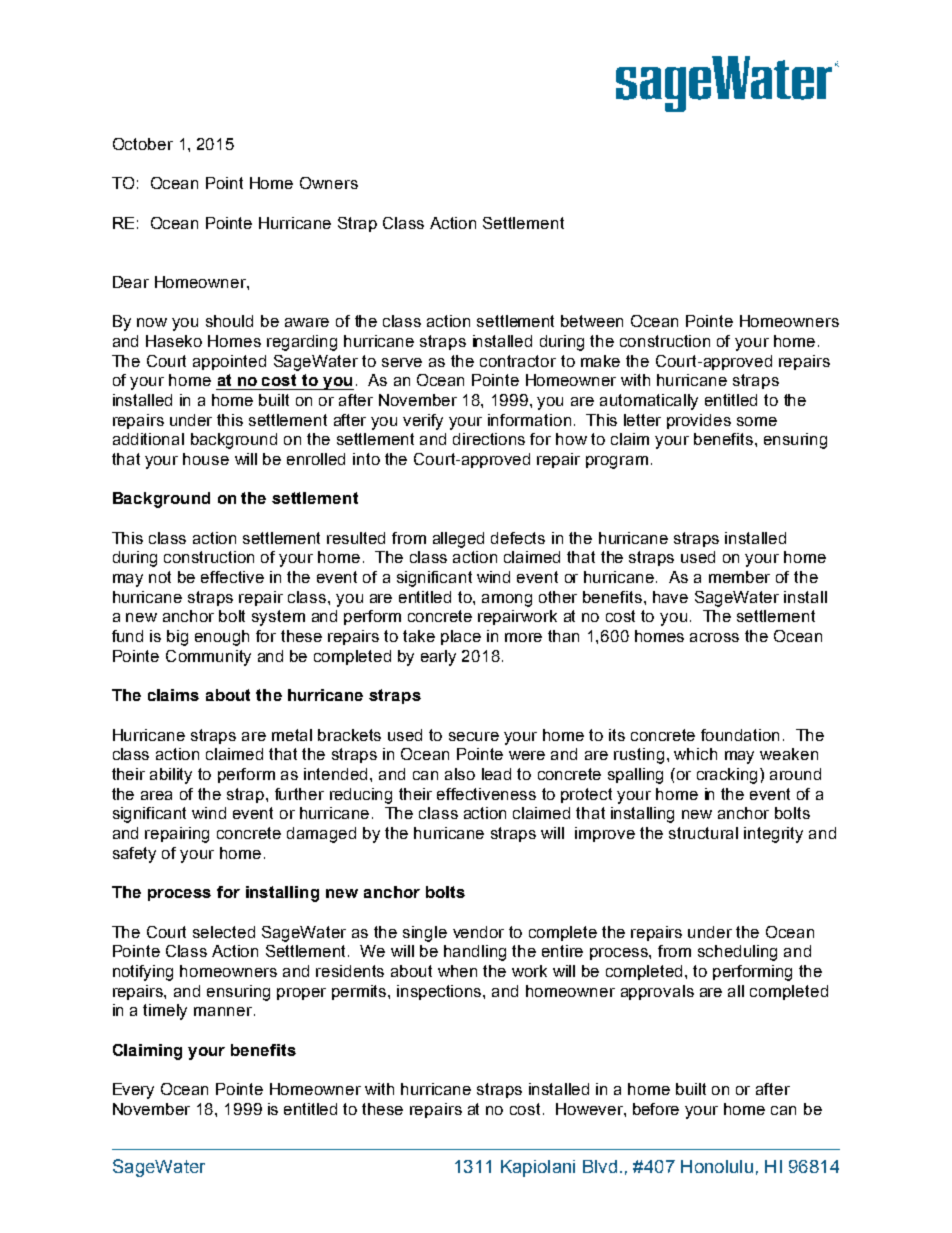  Describe the element at coordinates (460, 774) in the image. I see `also` at that location.
